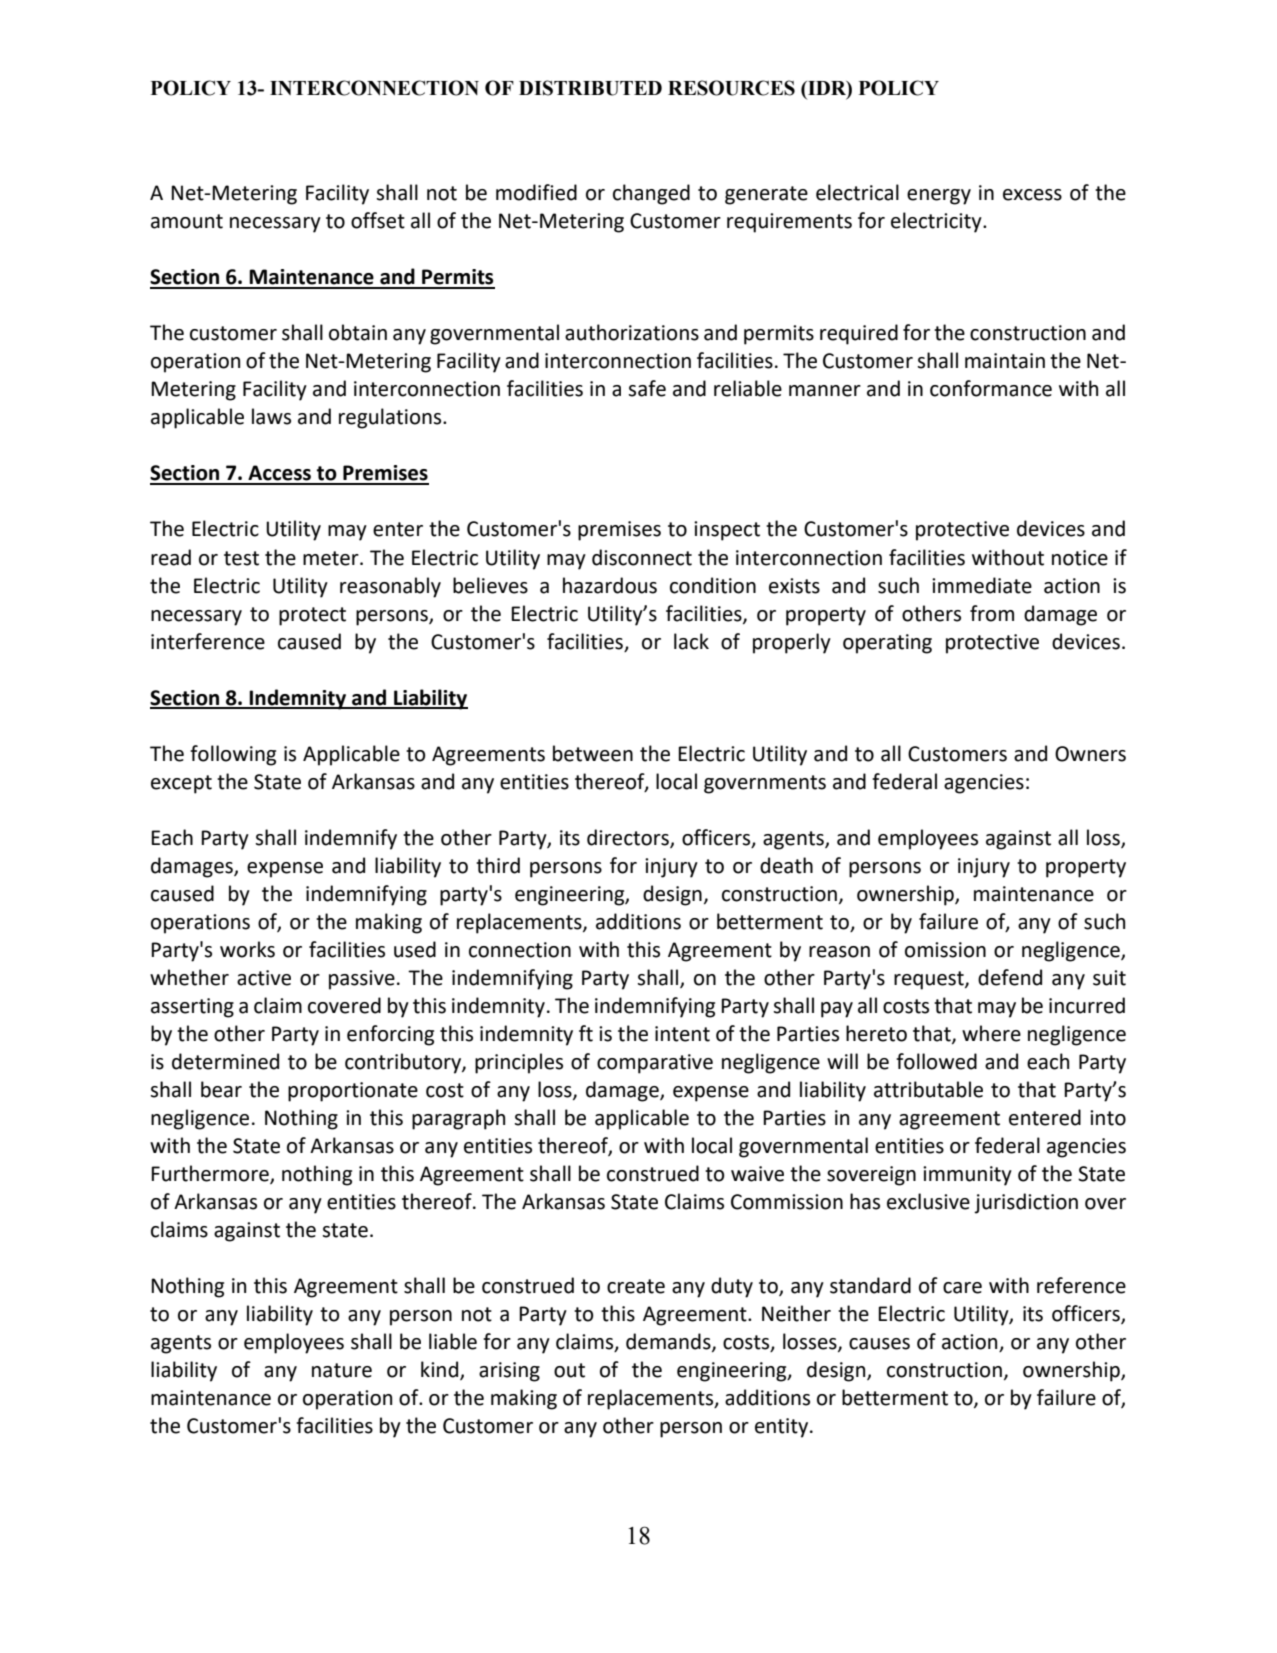 This document has height=1653, width=1277. What do you see at coordinates (1032, 195) in the document?
I see `excess` at bounding box center [1032, 195].
